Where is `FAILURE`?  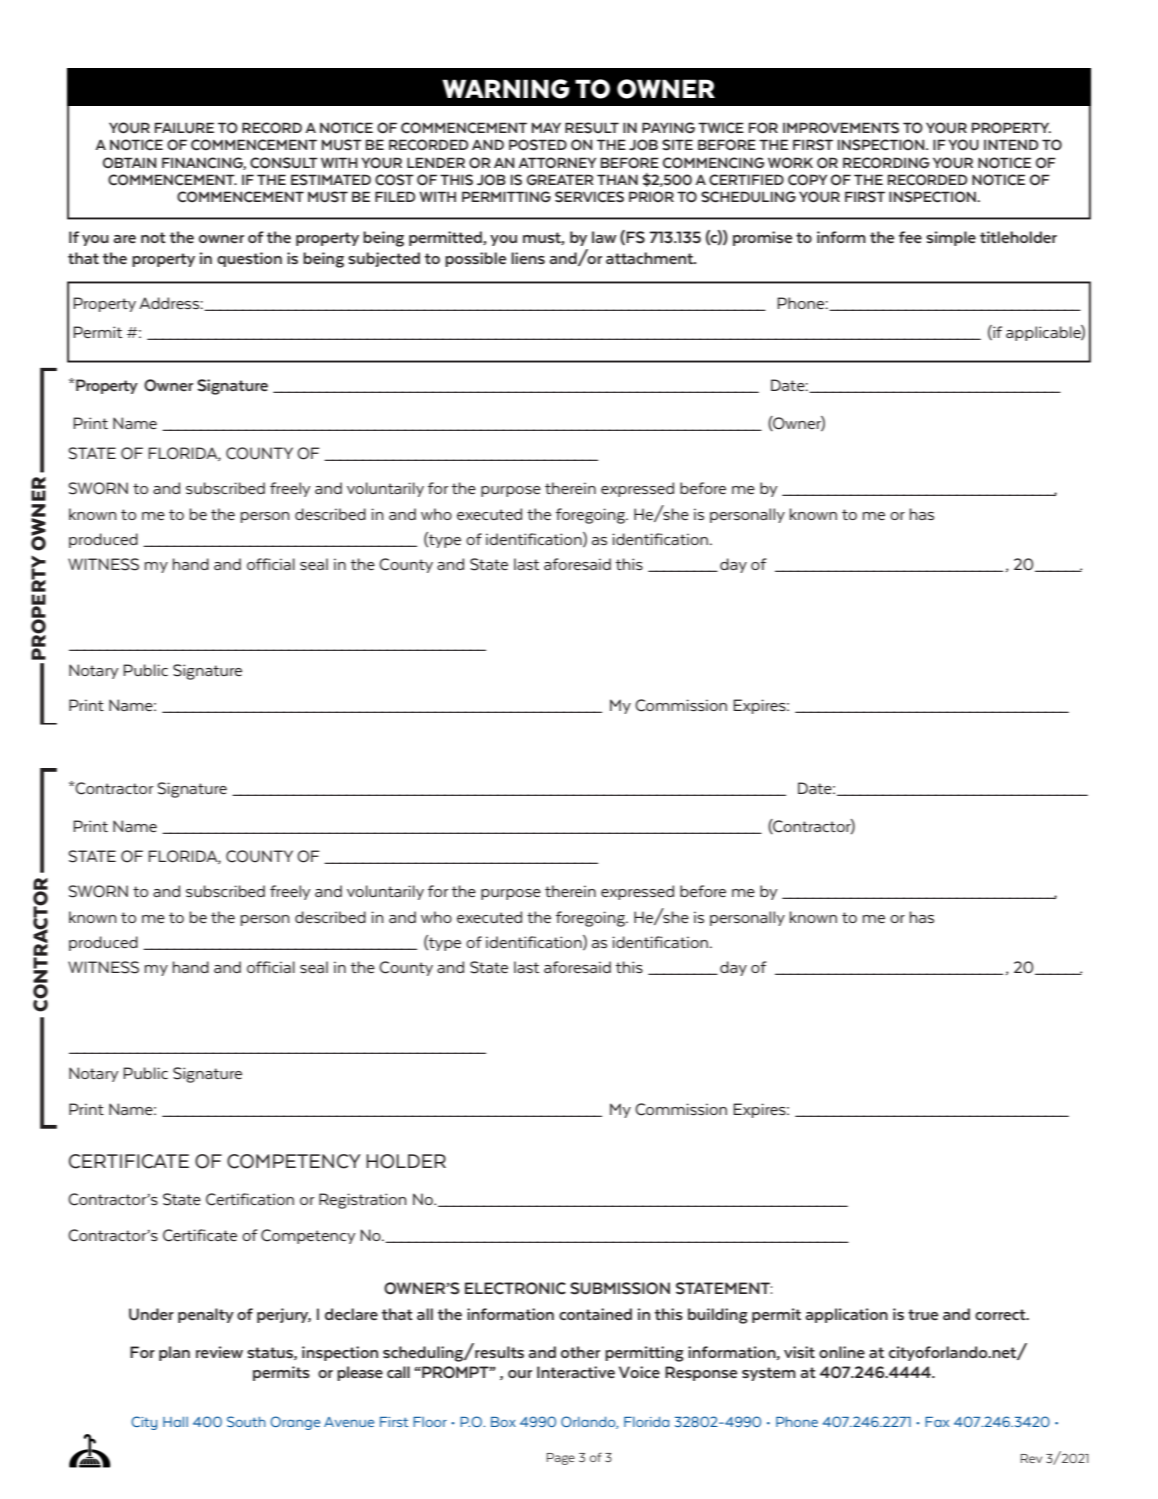 FAILURE is located at coordinates (184, 128).
